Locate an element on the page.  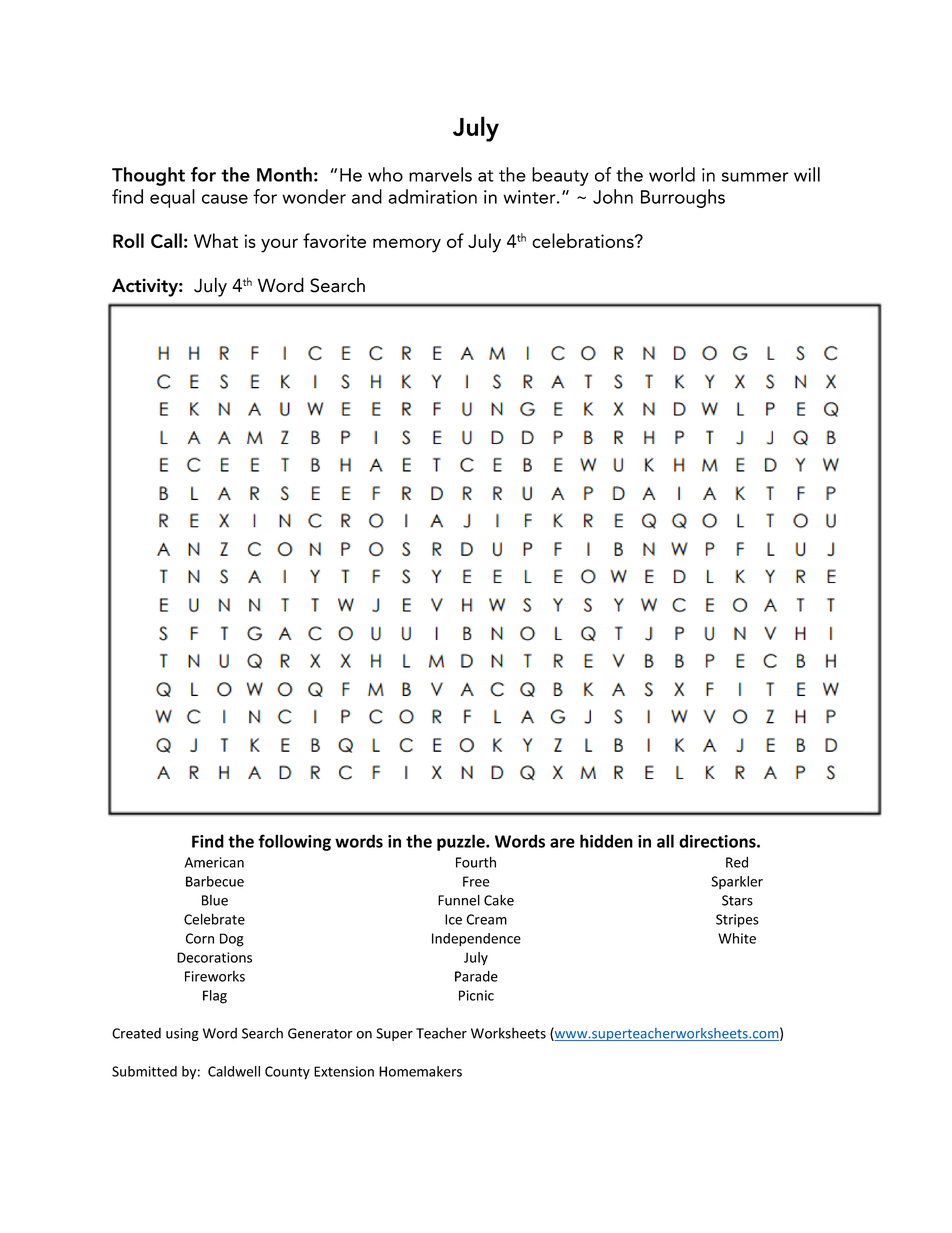
Fourth is located at coordinates (476, 862).
